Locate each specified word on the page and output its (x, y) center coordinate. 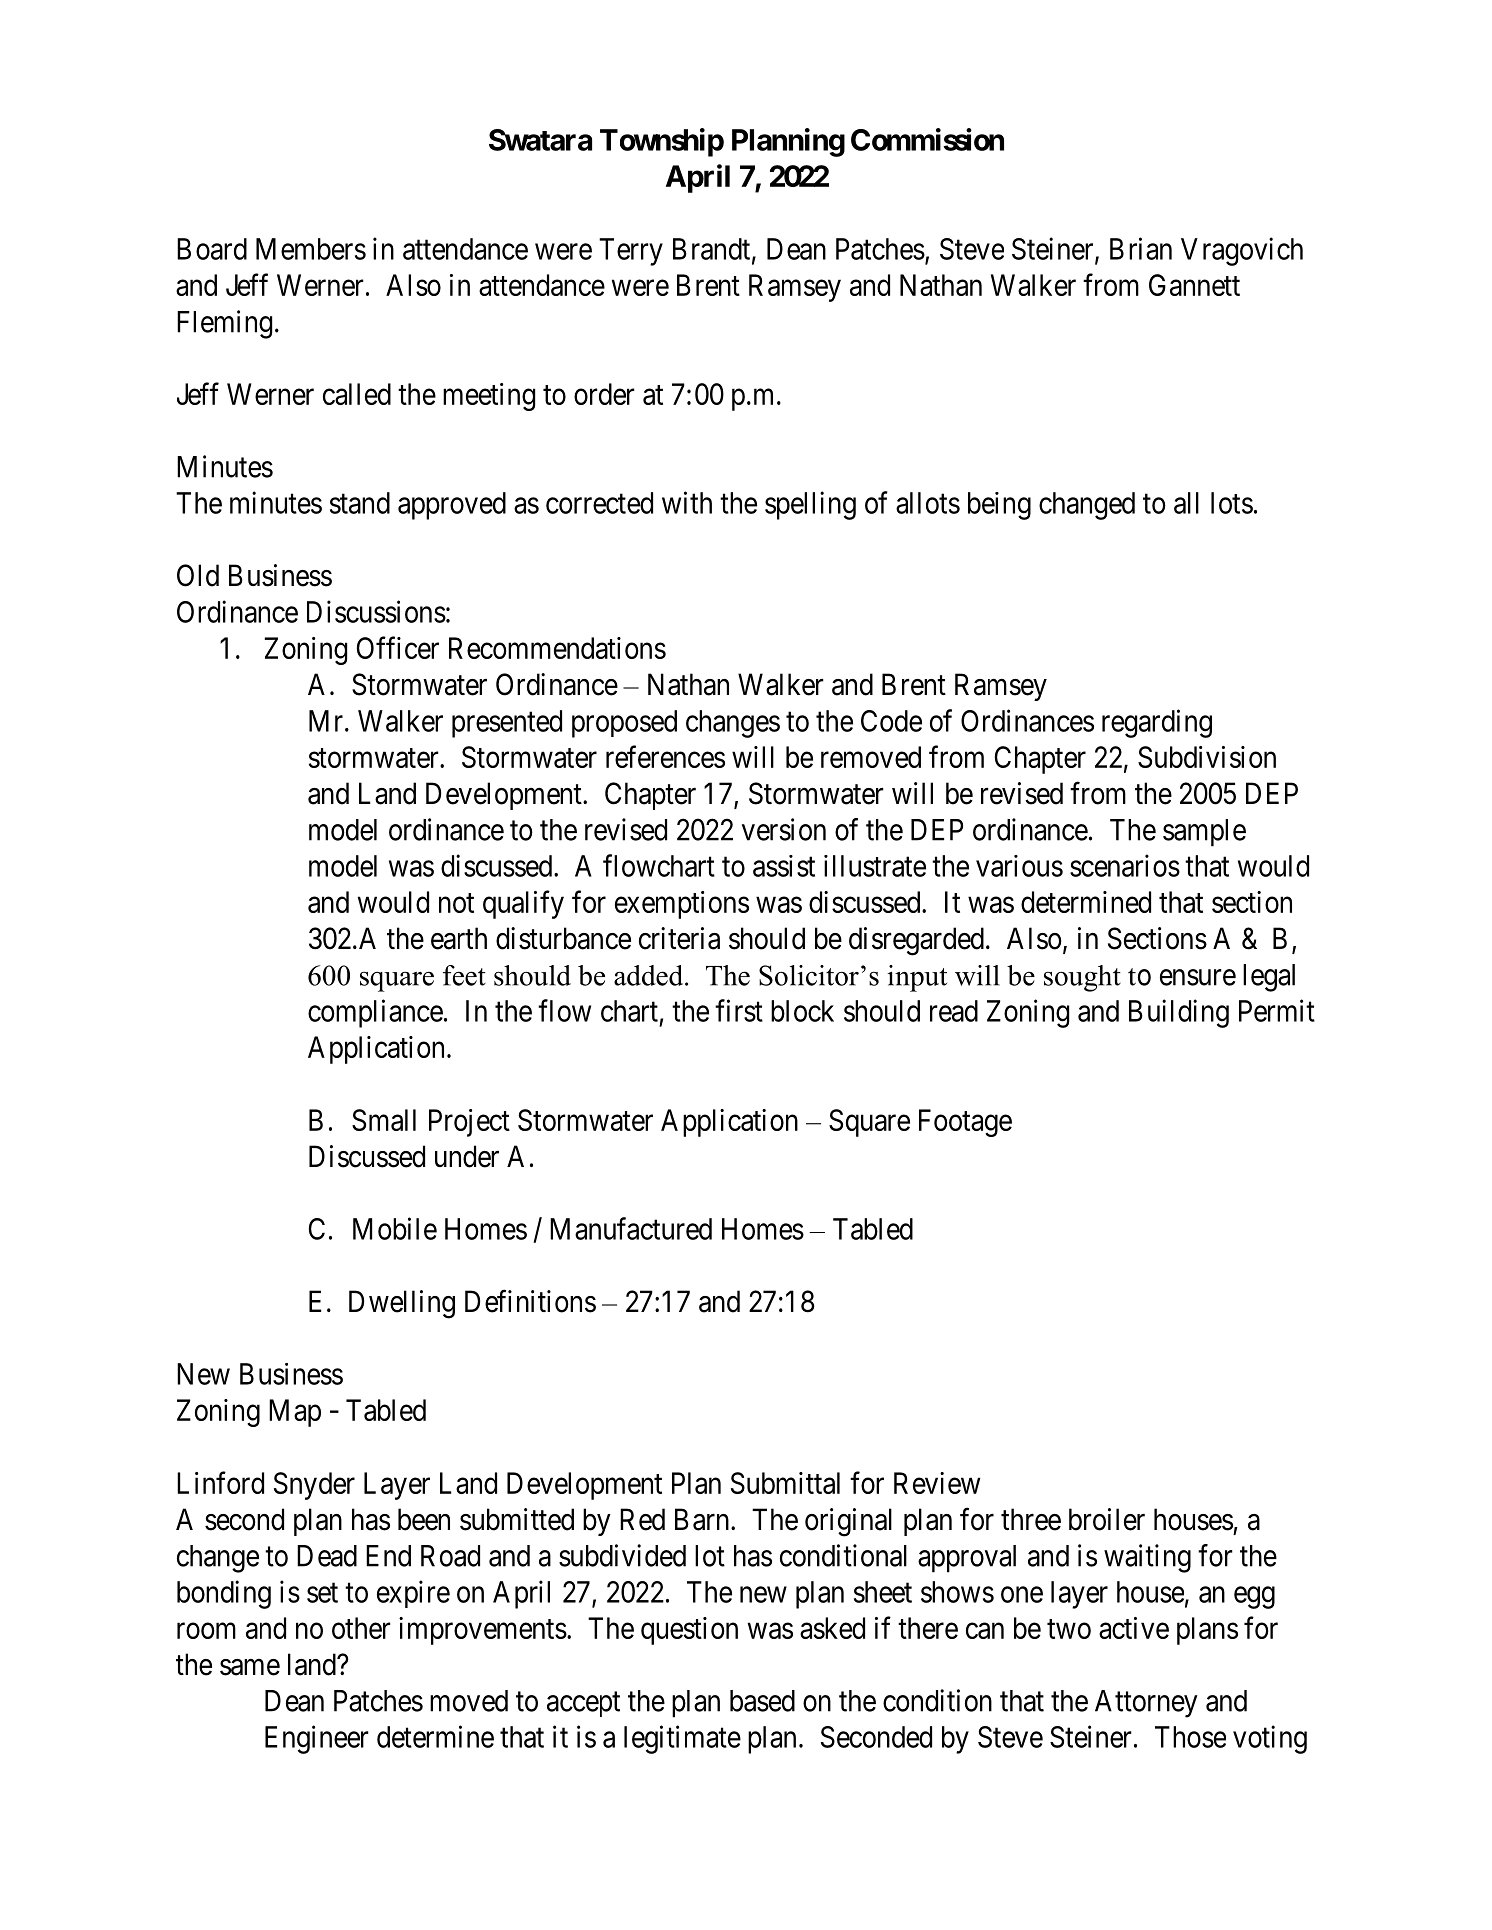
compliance (375, 1013)
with (687, 502)
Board (212, 249)
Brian (1141, 248)
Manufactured (631, 1228)
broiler (1107, 1519)
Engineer (317, 1739)
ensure (1198, 977)
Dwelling (402, 1304)
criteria (679, 938)
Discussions (376, 611)
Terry (631, 252)
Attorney (1146, 1704)
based (762, 1701)
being (999, 506)
